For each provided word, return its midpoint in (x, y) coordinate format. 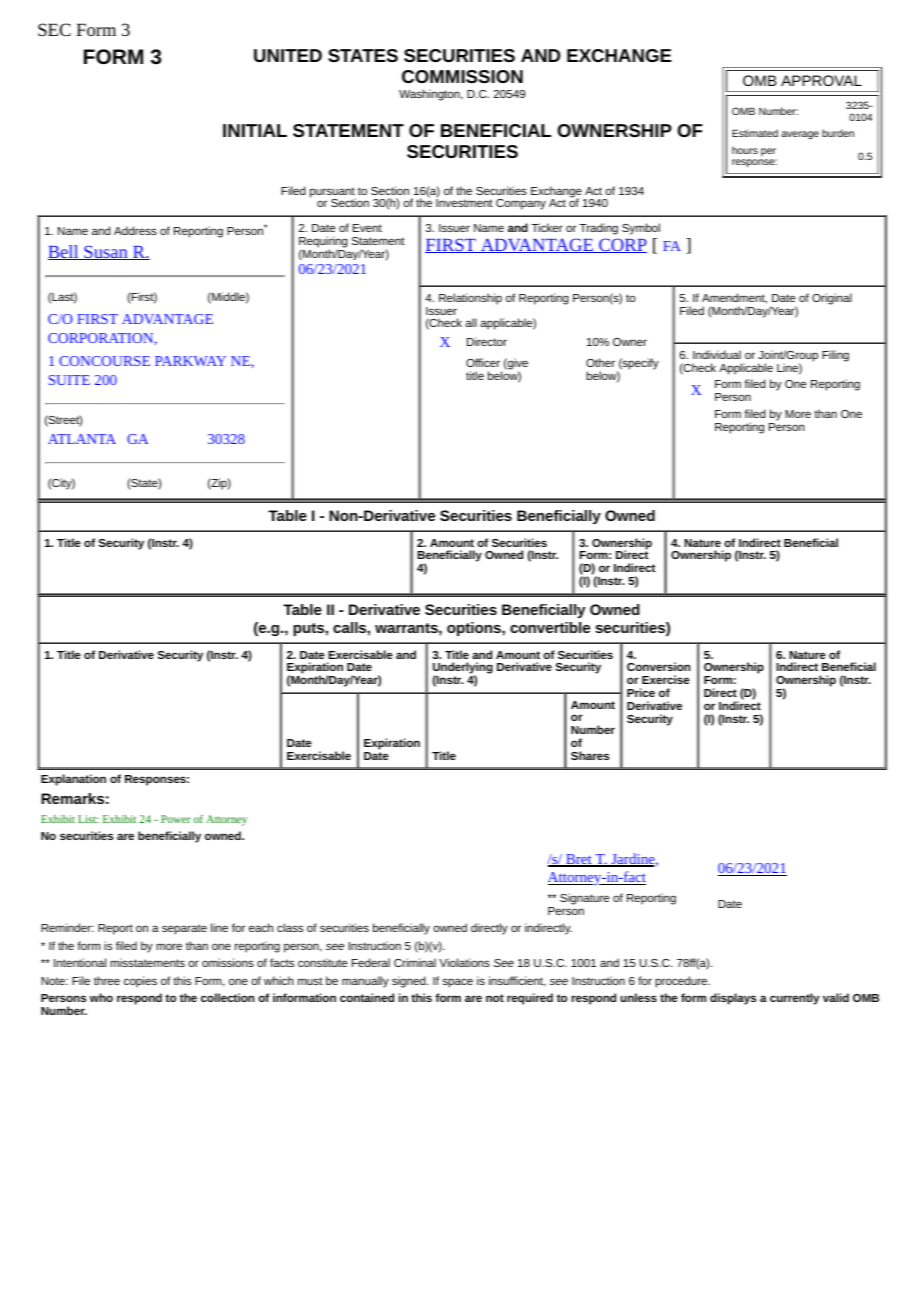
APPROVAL (821, 80)
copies (140, 982)
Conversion (658, 666)
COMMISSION (462, 76)
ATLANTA (82, 439)
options (475, 629)
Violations (464, 962)
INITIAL (255, 130)
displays (733, 999)
